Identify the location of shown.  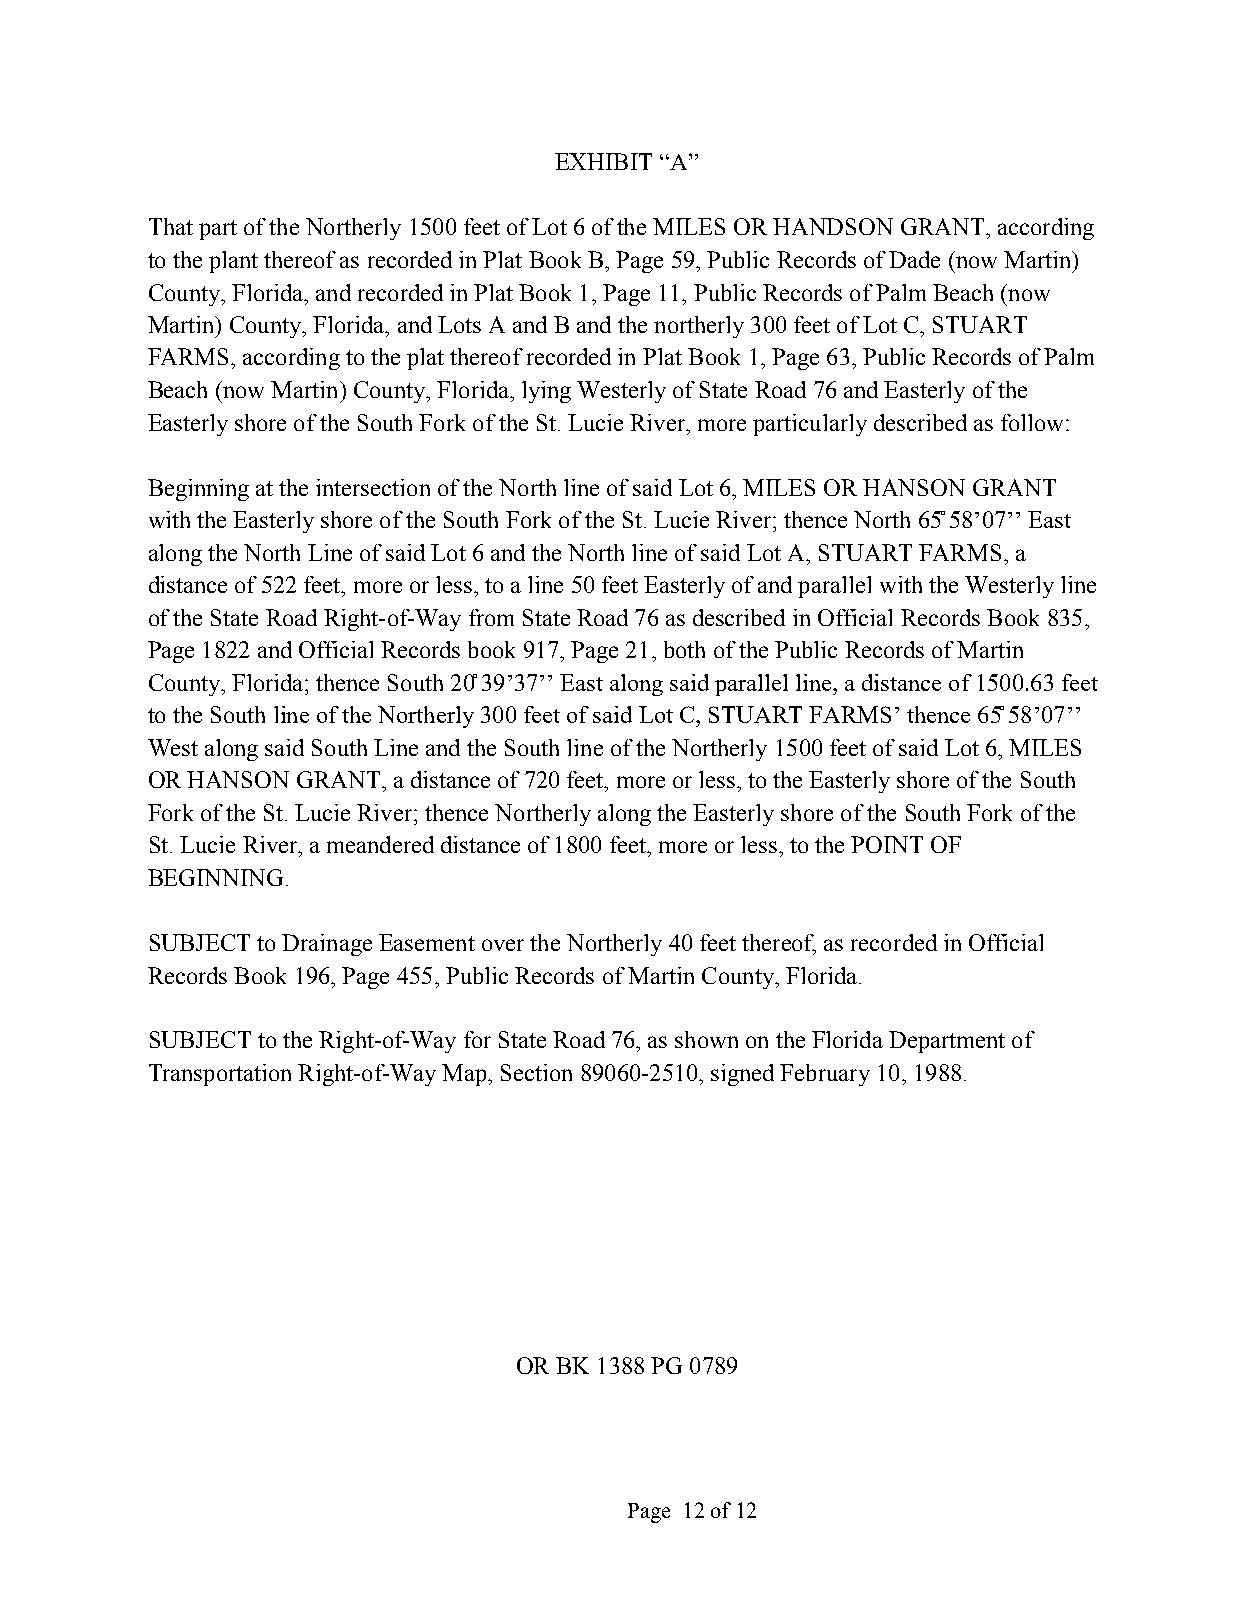
(706, 1039).
